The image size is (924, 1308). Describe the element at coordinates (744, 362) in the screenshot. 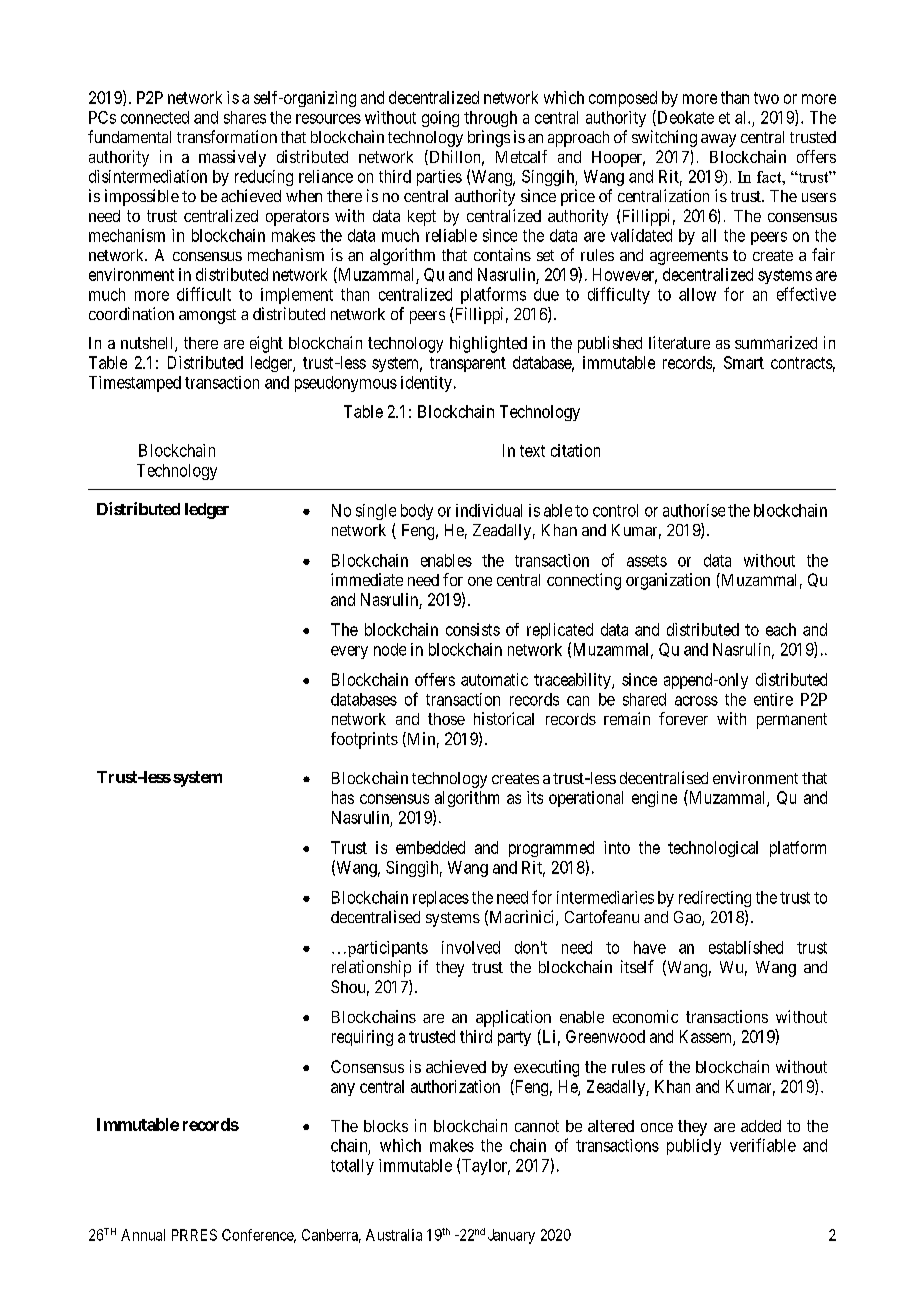

I see `Smart` at that location.
